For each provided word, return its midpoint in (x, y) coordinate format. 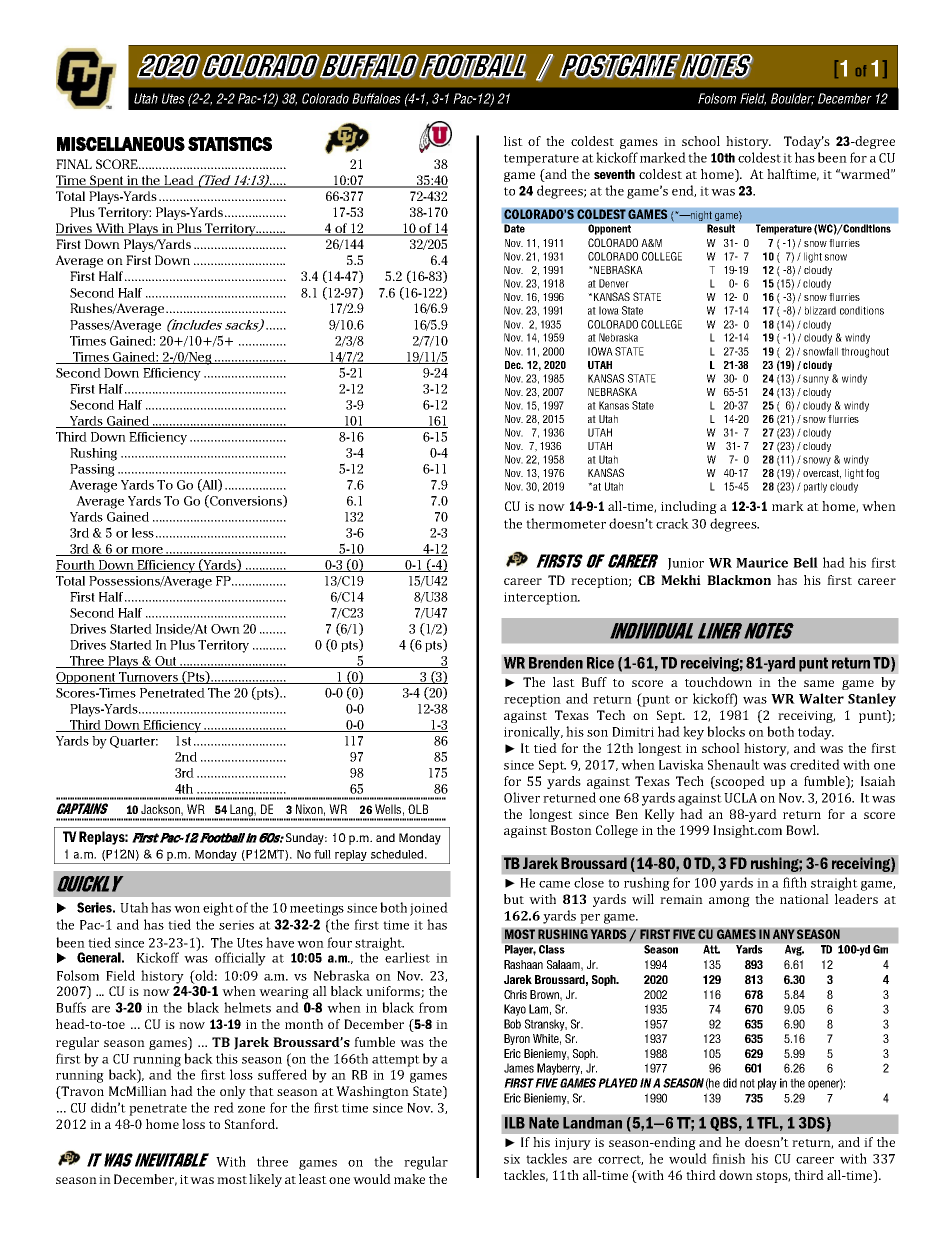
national (804, 899)
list (513, 141)
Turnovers (148, 678)
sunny (816, 380)
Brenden (556, 663)
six (512, 1159)
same (819, 683)
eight (218, 909)
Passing (92, 470)
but (514, 899)
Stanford (251, 1124)
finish (728, 1158)
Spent (107, 181)
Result (721, 228)
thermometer (566, 523)
